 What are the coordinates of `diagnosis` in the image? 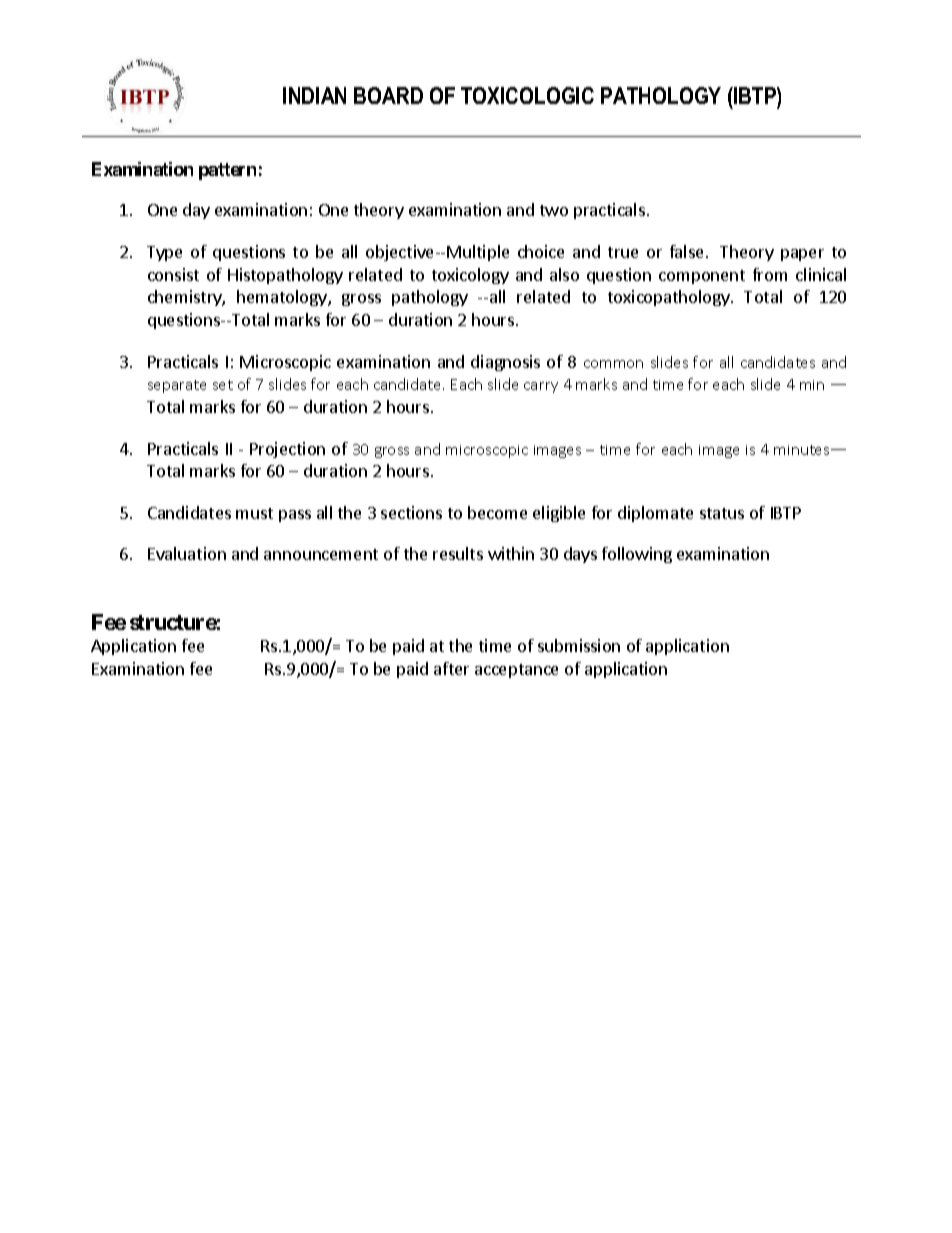 It's located at (505, 363).
